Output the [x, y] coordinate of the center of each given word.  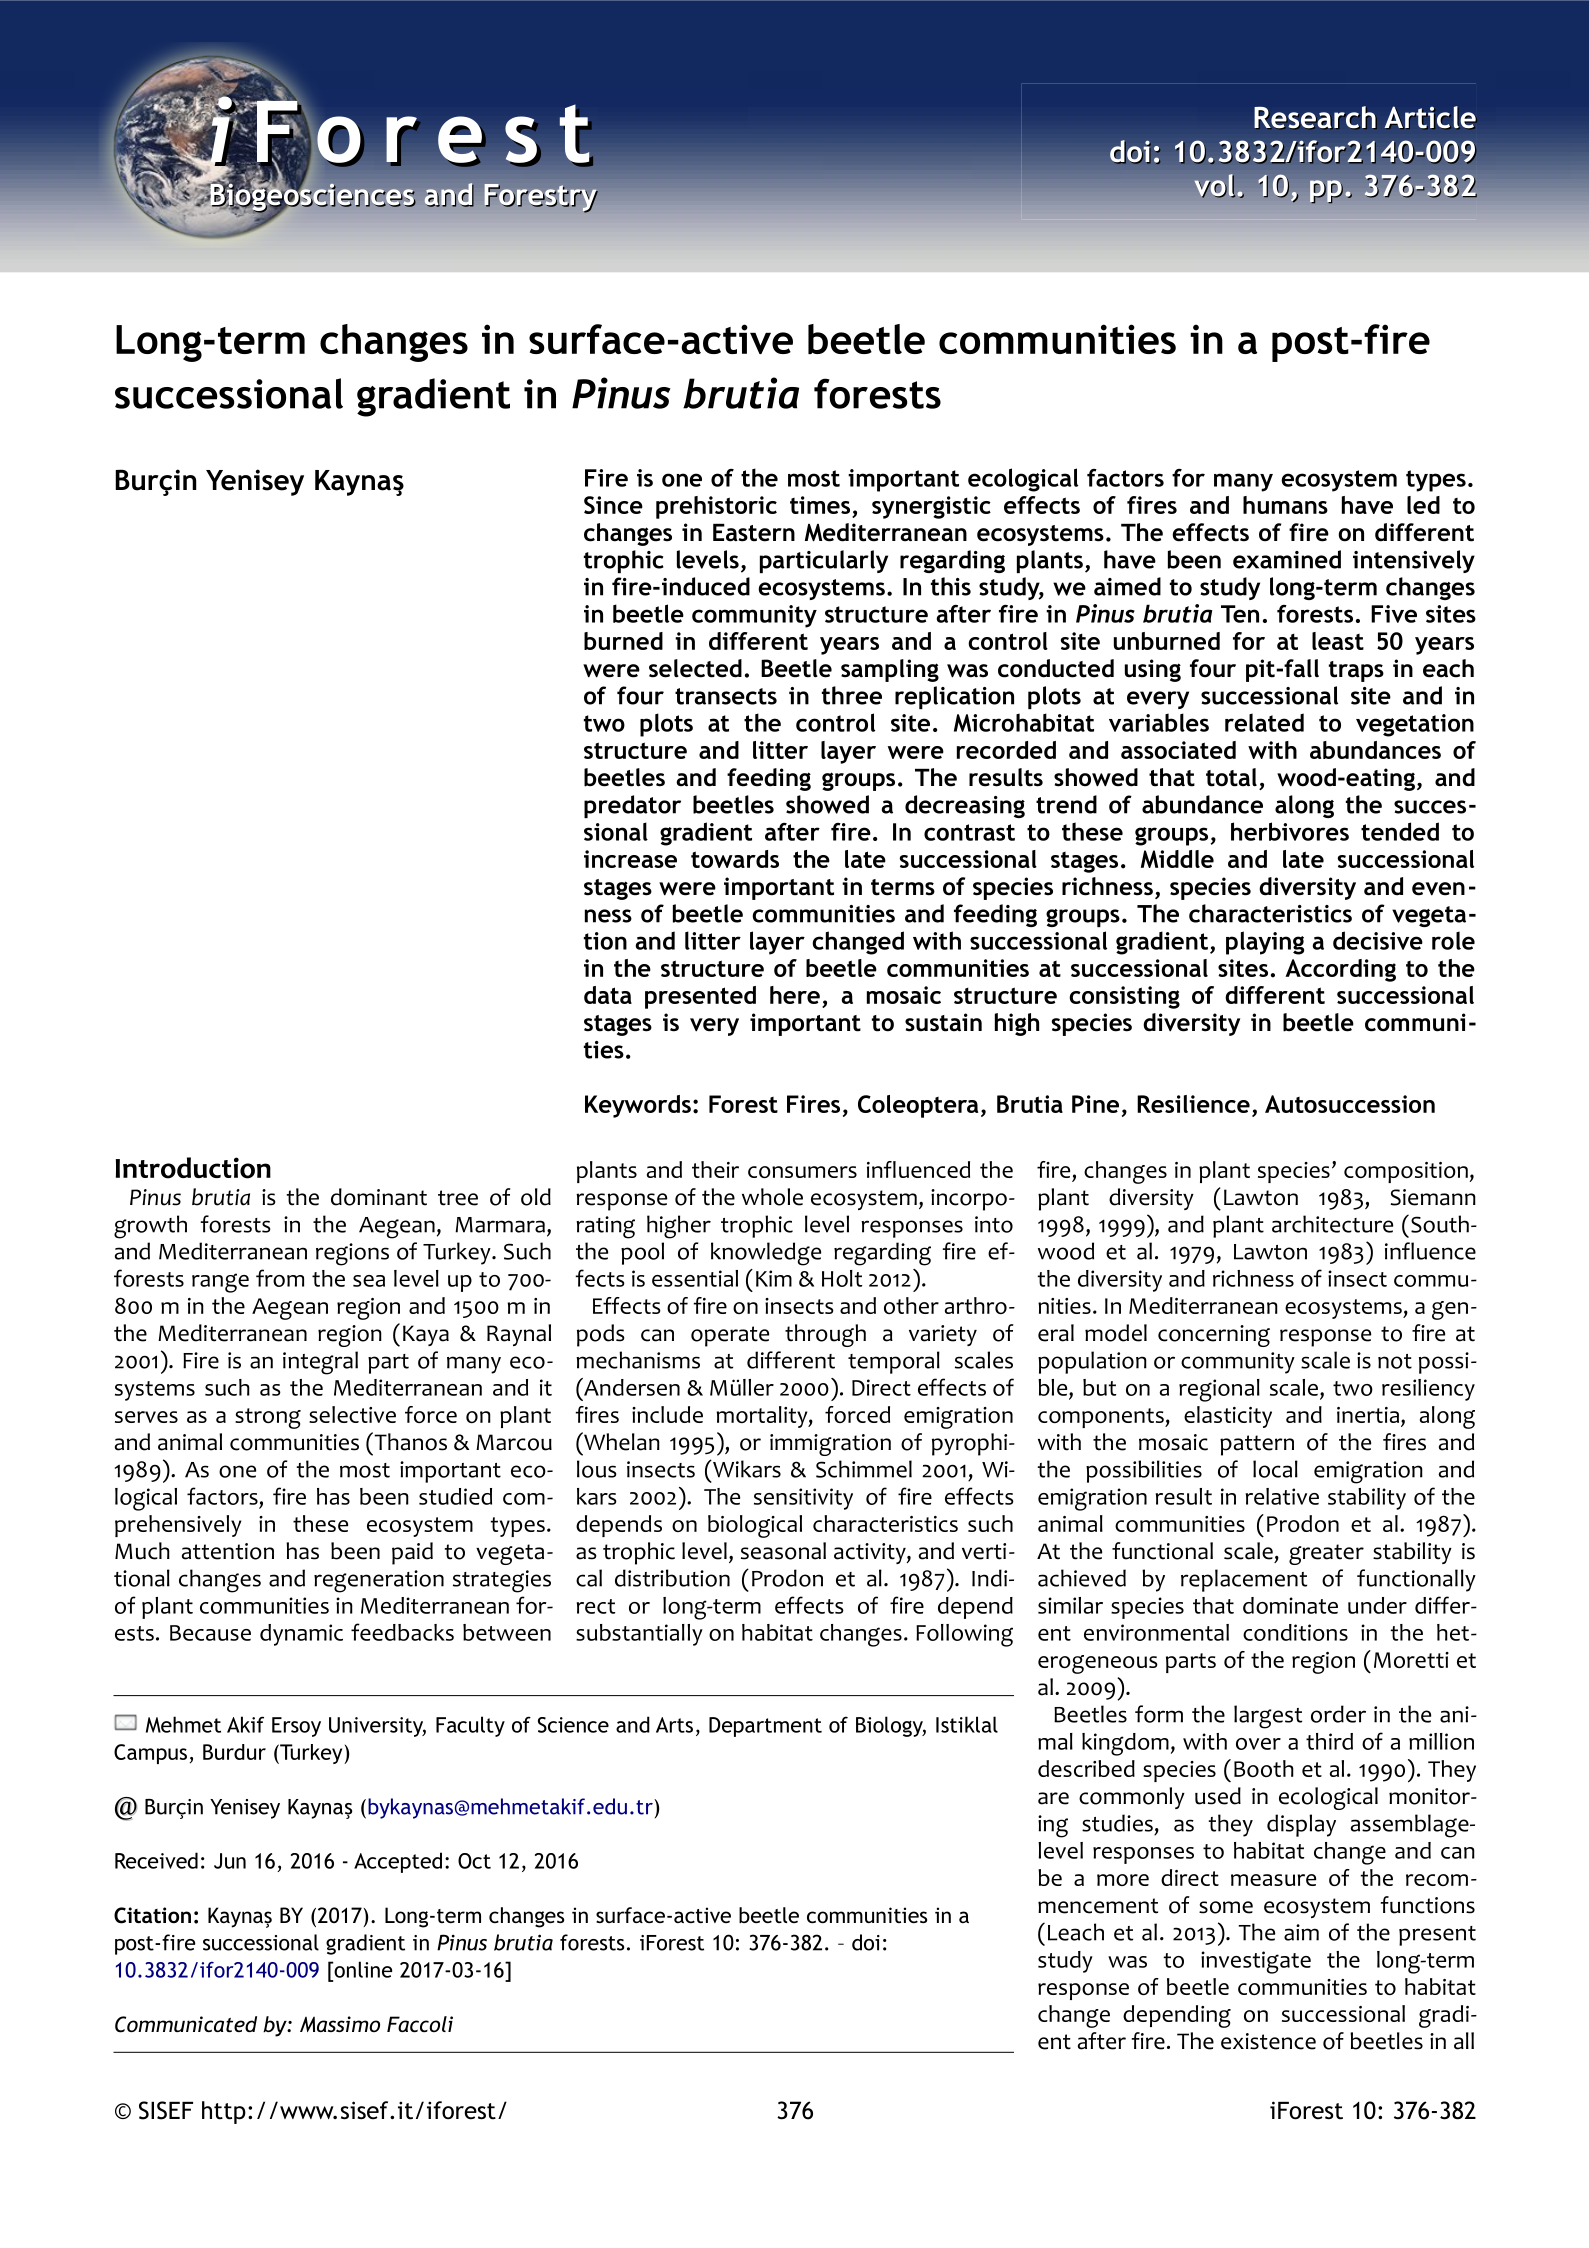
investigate [1256, 1962]
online [362, 1969]
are [1053, 1798]
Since [613, 505]
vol [1216, 186]
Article [1431, 117]
